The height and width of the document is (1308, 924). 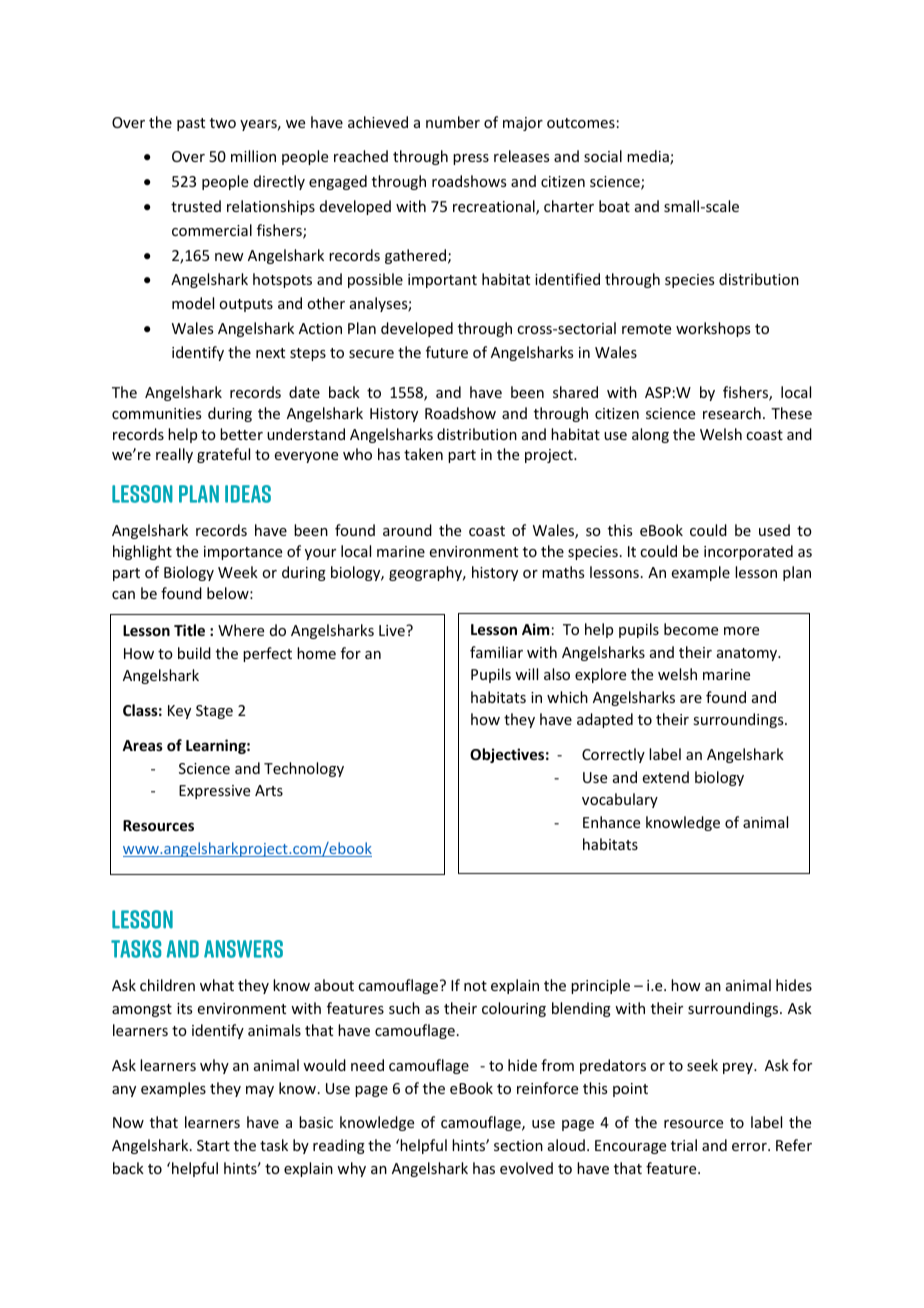 What do you see at coordinates (475, 986) in the document?
I see `not` at bounding box center [475, 986].
